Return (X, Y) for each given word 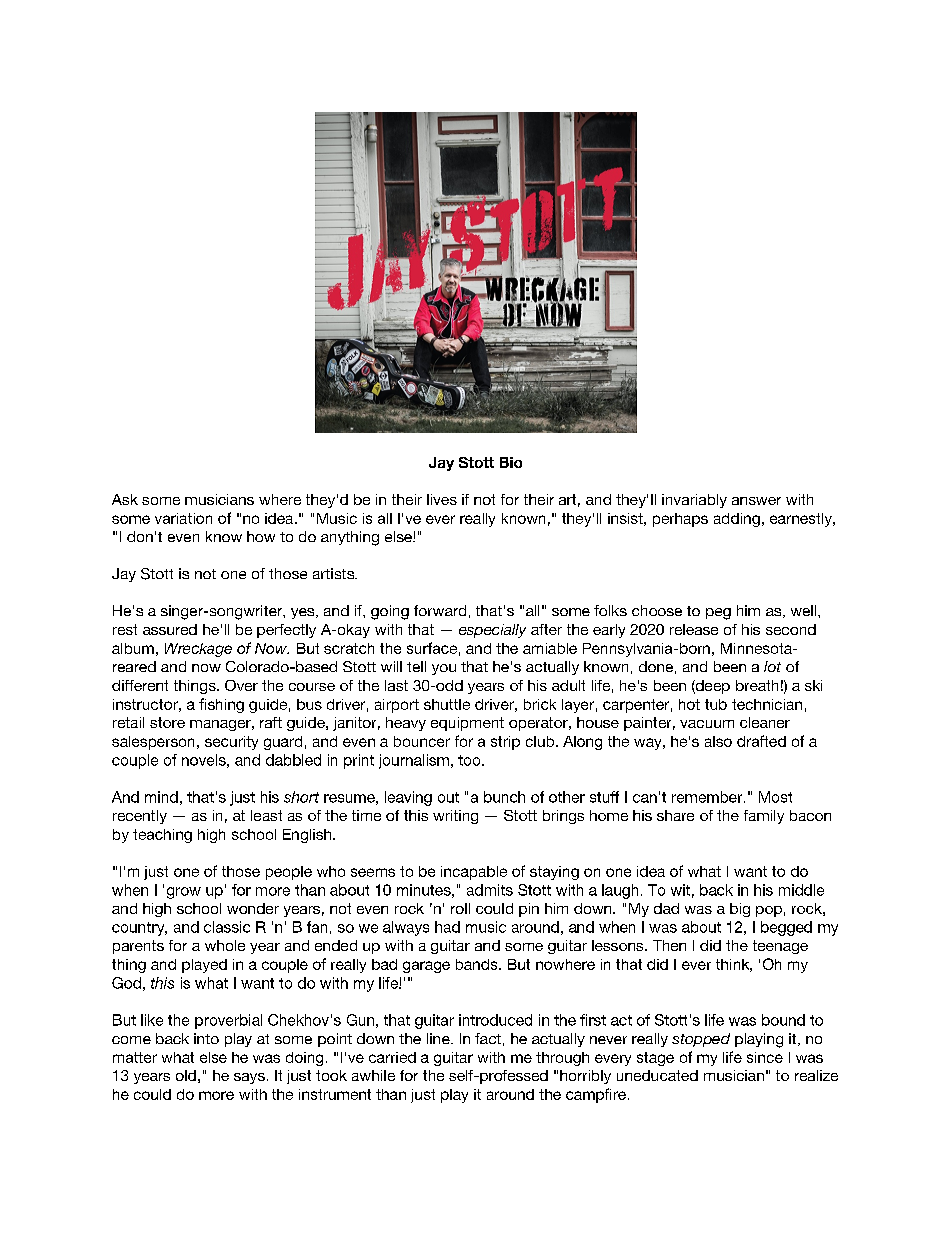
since (765, 1057)
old (186, 1075)
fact (488, 1038)
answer (756, 501)
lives (442, 499)
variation (183, 518)
